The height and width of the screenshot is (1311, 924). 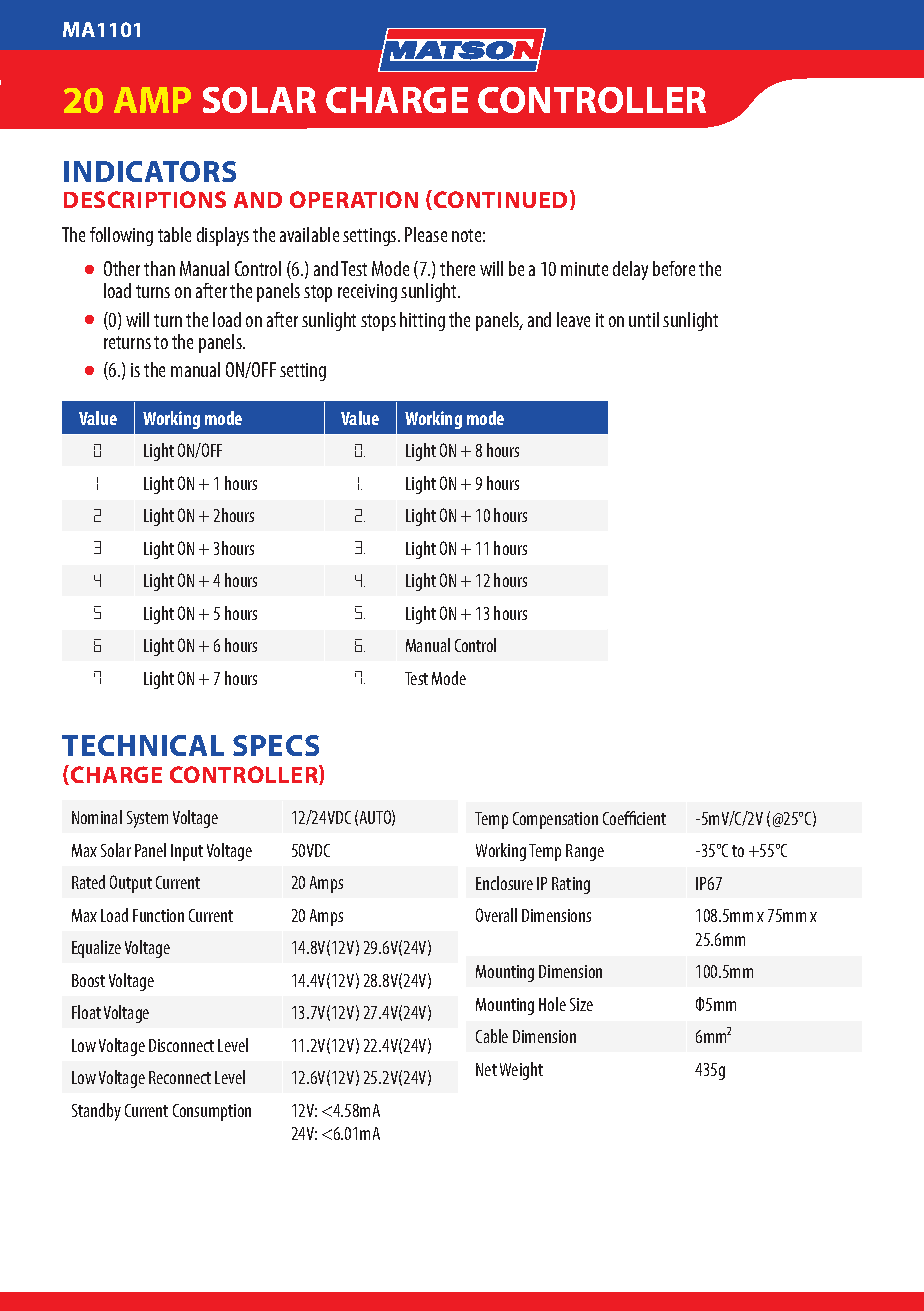 I want to click on OPERATION, so click(x=354, y=199).
